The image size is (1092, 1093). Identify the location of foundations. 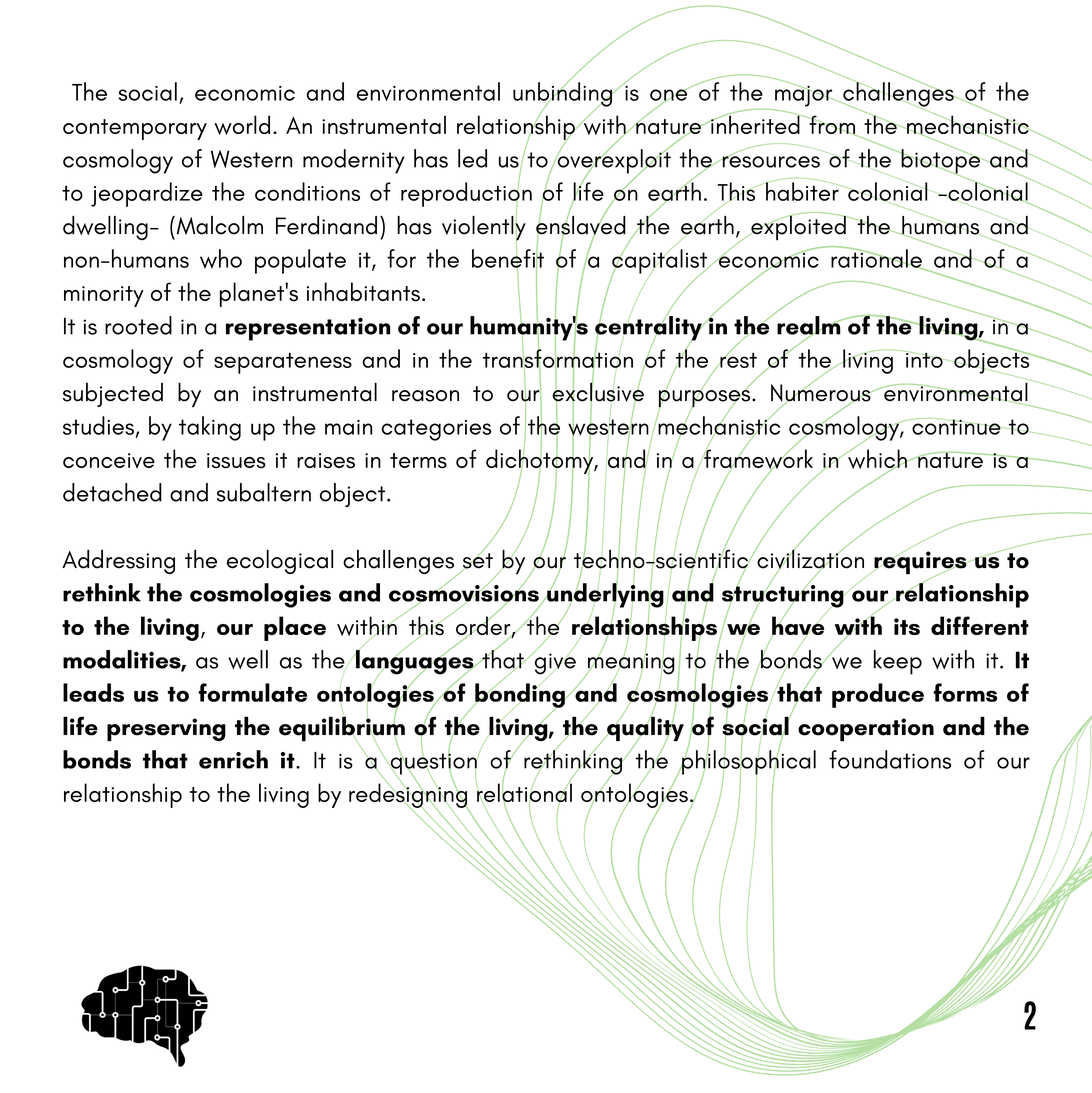
(890, 759).
